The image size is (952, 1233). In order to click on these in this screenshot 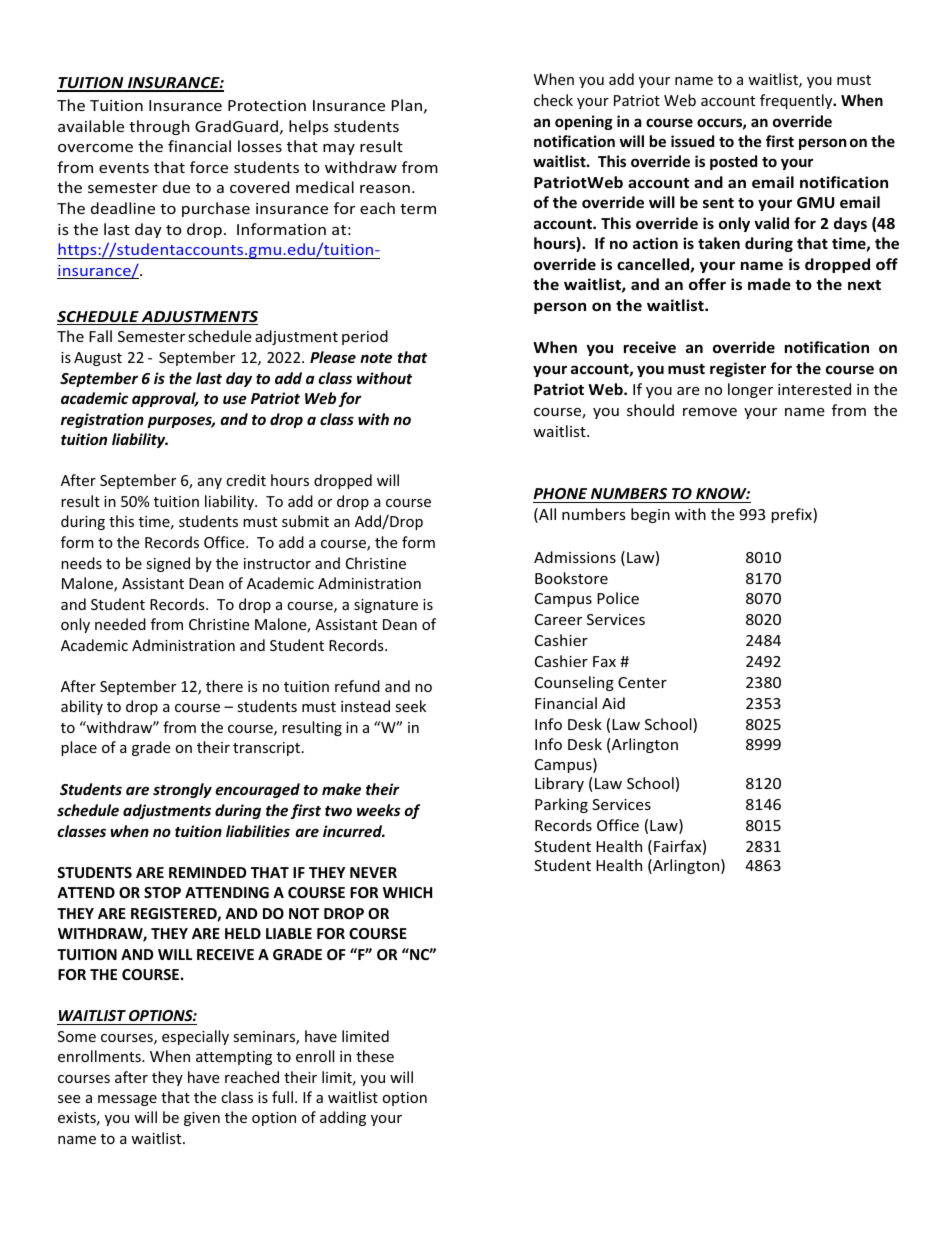, I will do `click(375, 1056)`.
